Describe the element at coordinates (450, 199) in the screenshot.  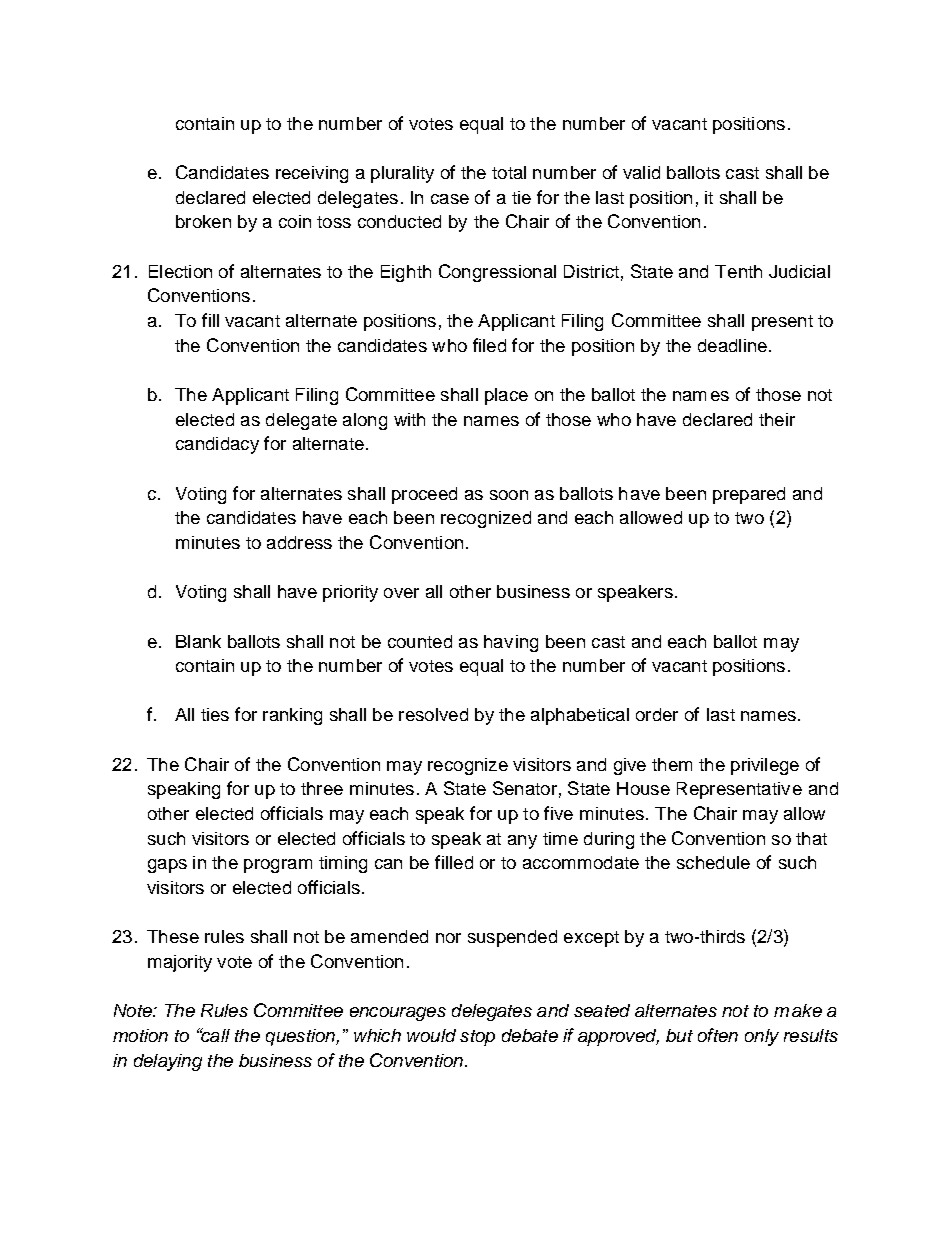
I see `case` at that location.
